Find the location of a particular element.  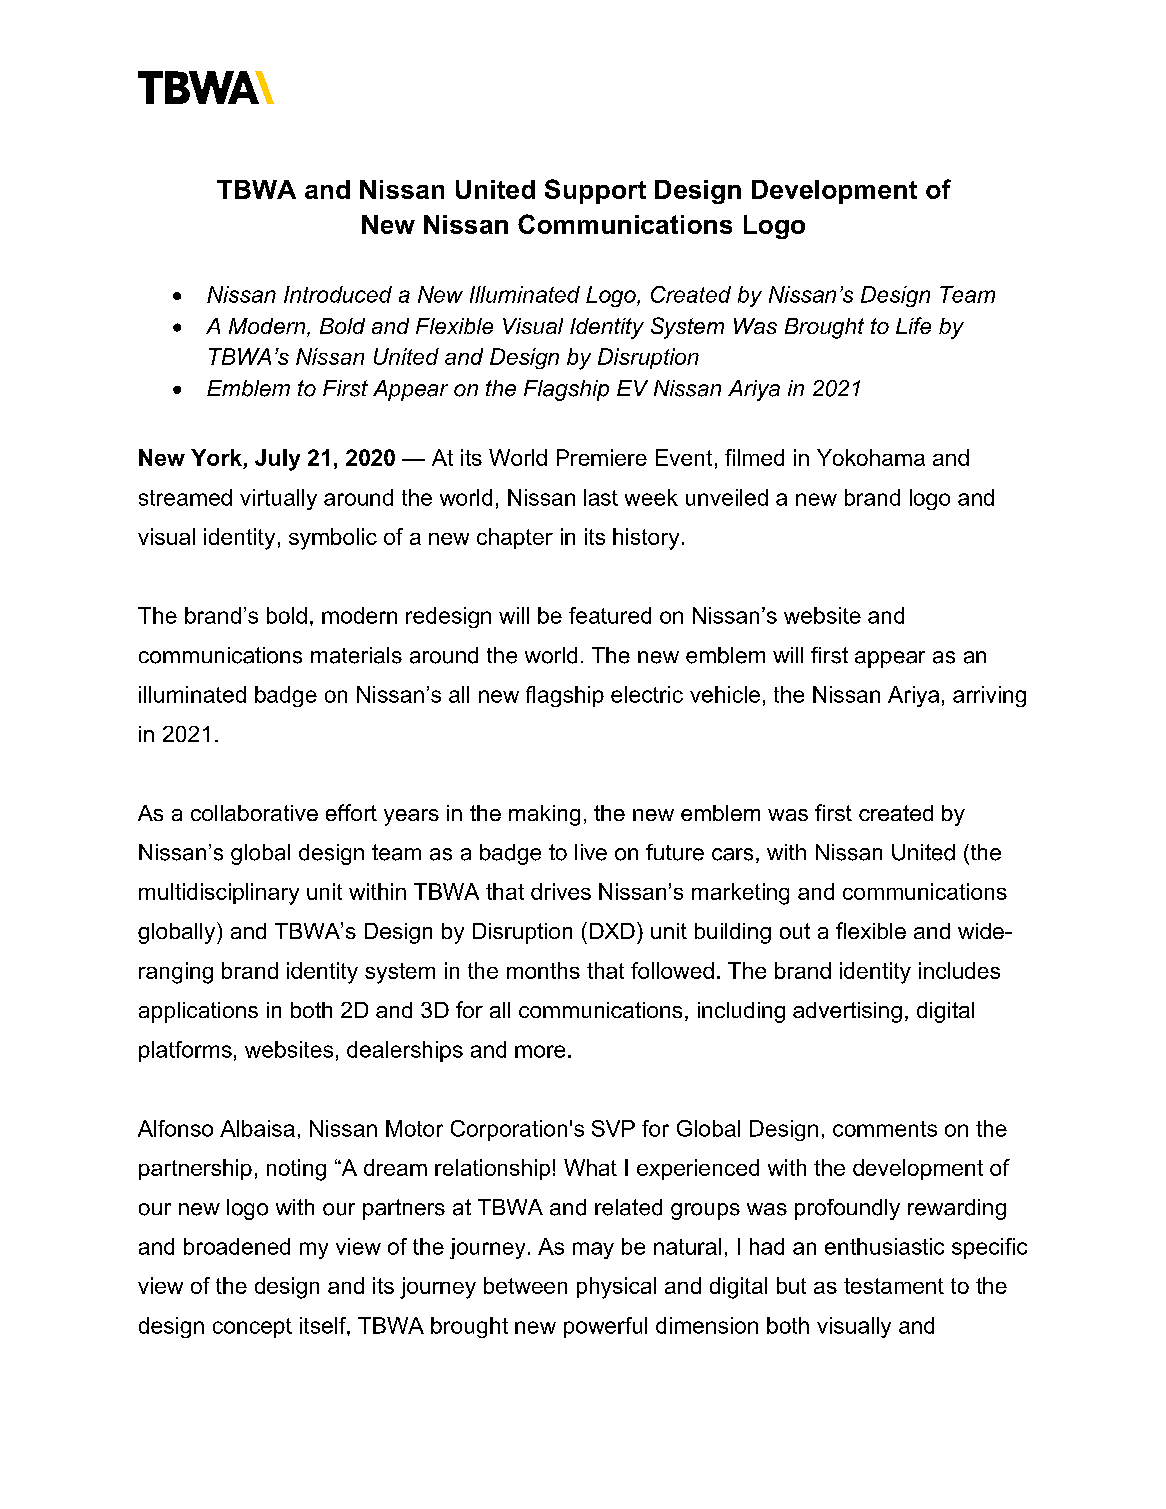

DXD is located at coordinates (612, 931).
